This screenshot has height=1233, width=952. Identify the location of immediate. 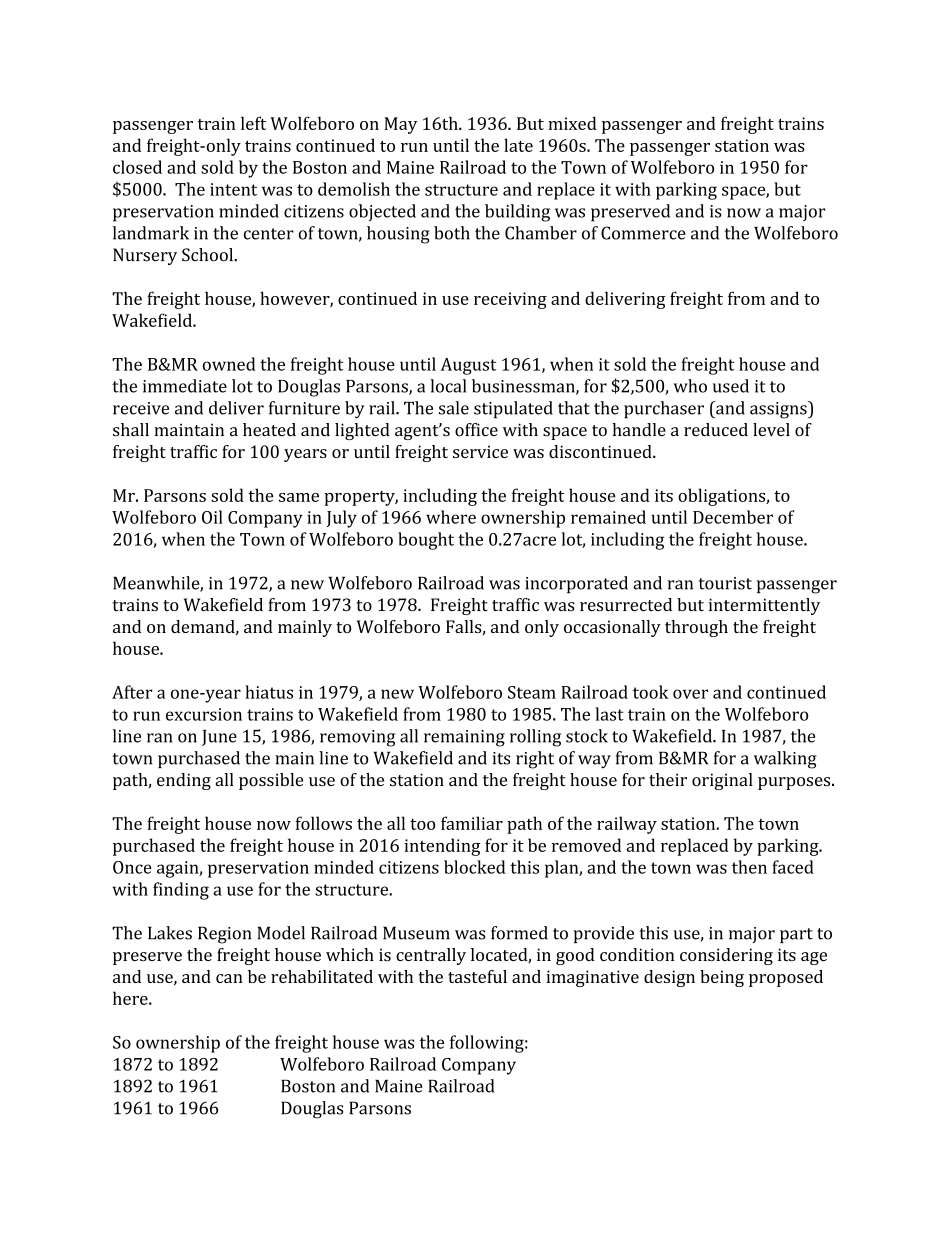
(185, 386).
